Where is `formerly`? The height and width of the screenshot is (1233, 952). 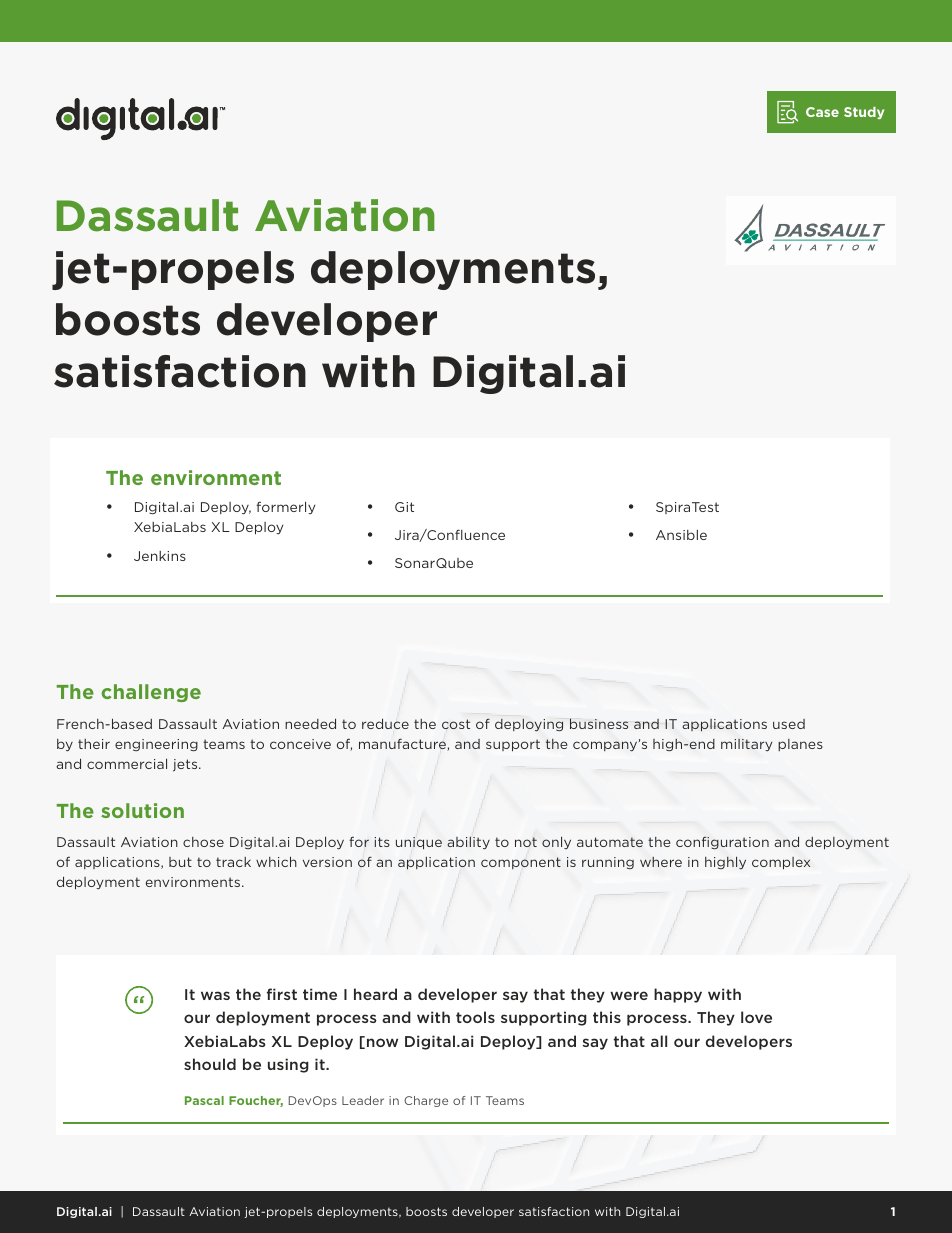
formerly is located at coordinates (285, 507).
